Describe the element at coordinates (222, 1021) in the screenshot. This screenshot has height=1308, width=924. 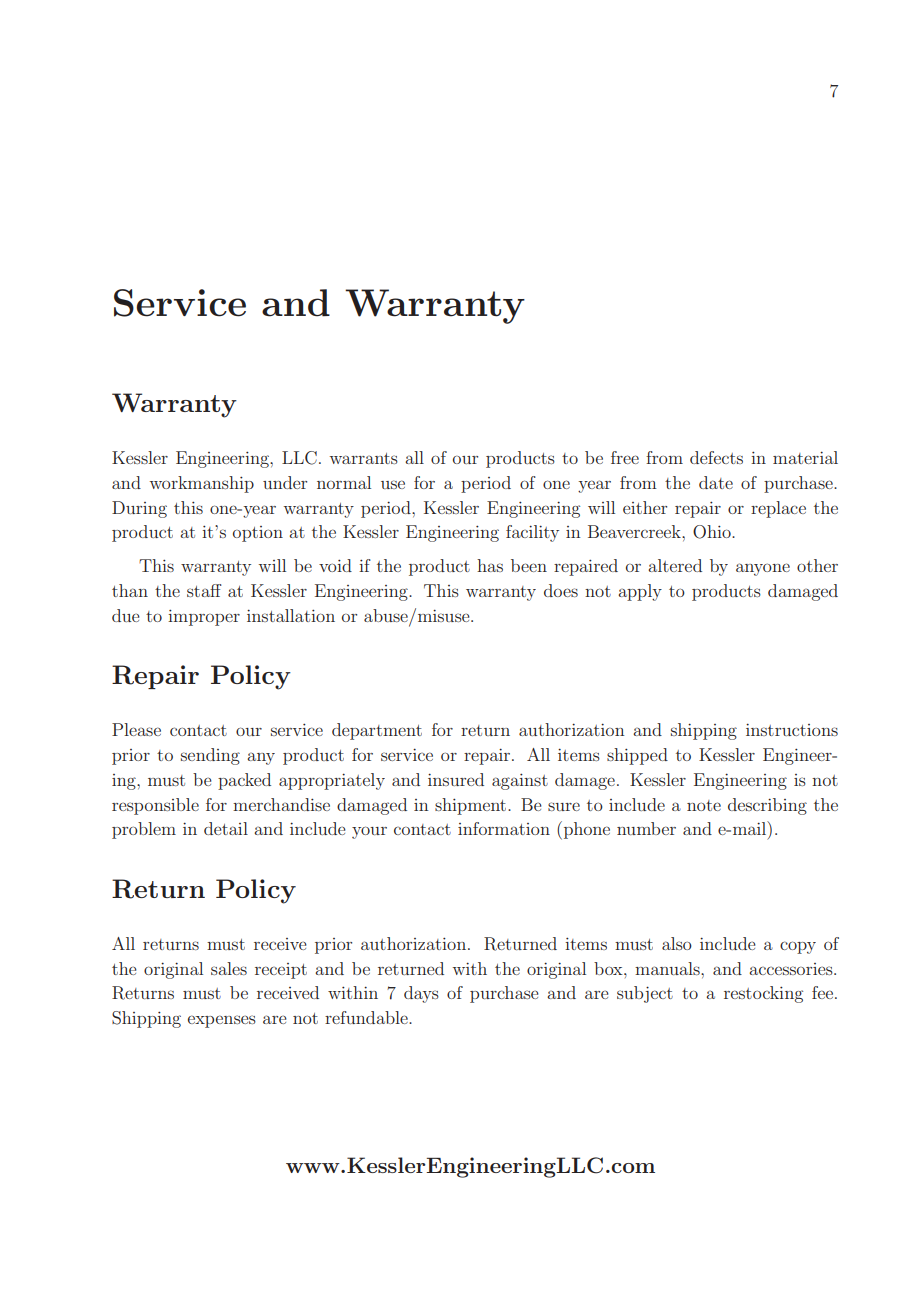
I see `expenses` at that location.
